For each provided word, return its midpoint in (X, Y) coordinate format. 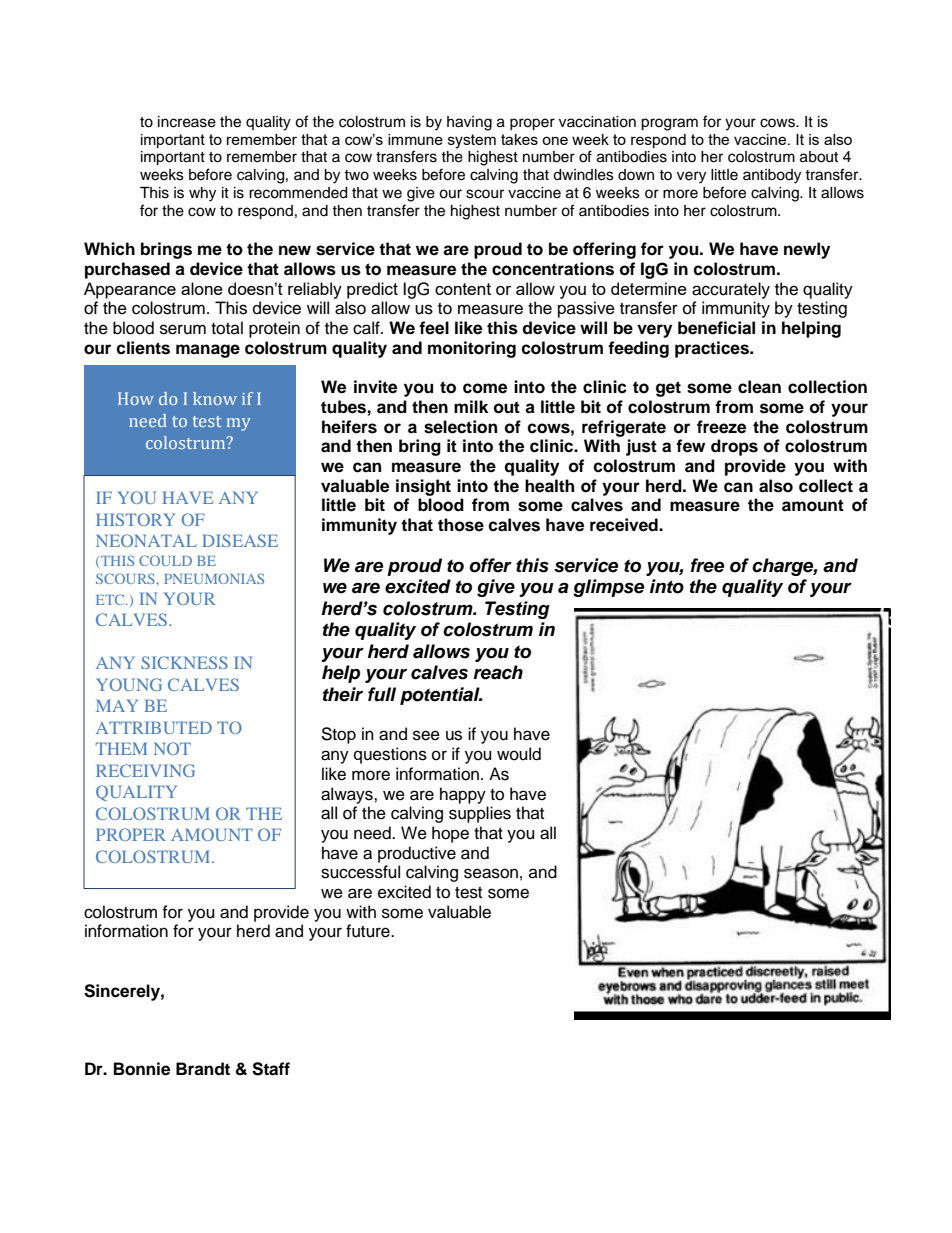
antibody (772, 176)
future (369, 931)
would (519, 754)
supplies (480, 814)
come (485, 388)
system (472, 141)
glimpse (608, 588)
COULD (165, 560)
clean (759, 387)
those (461, 525)
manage (208, 351)
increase (187, 122)
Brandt (203, 1069)
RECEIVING (145, 770)
